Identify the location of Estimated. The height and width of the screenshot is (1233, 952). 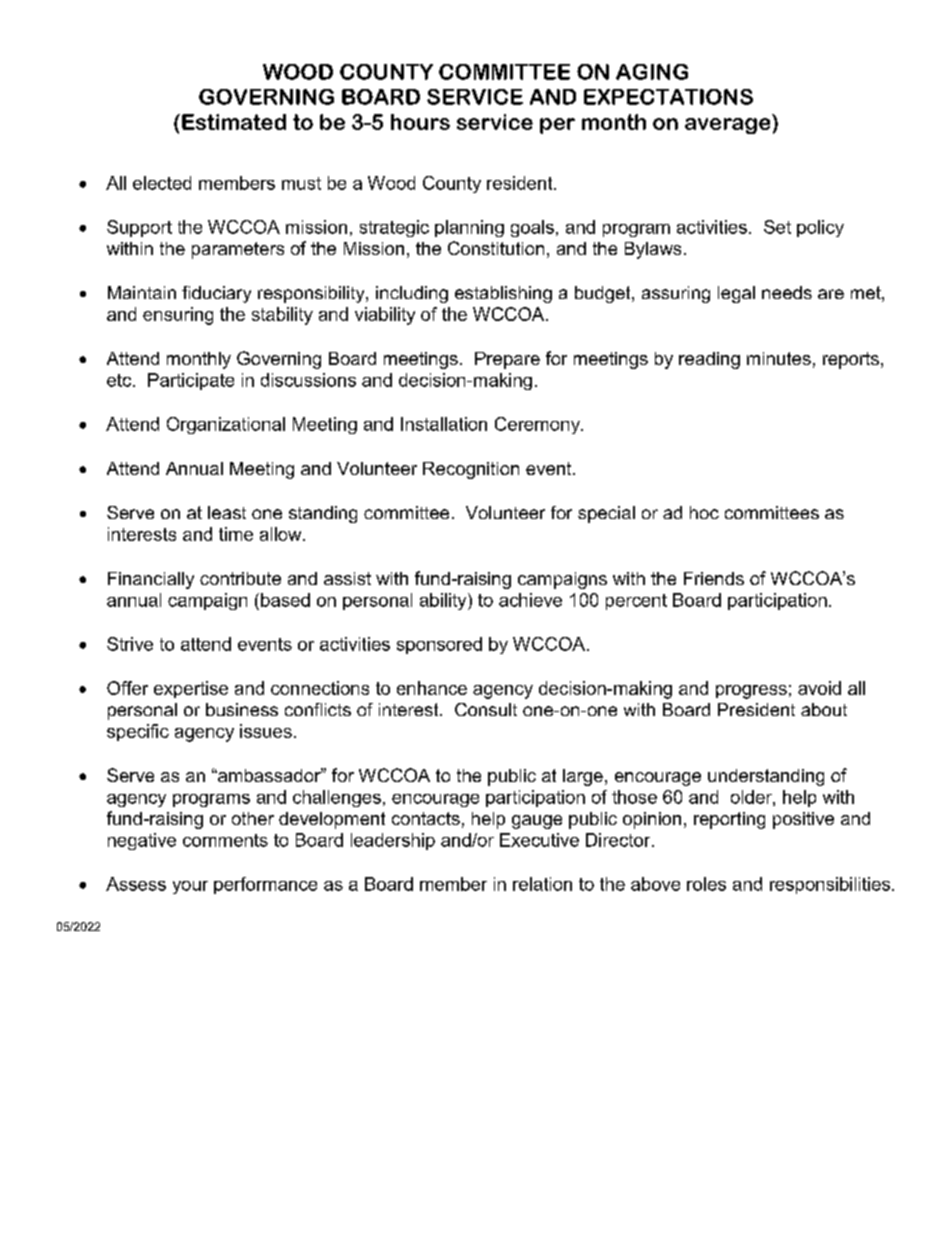
(234, 122).
